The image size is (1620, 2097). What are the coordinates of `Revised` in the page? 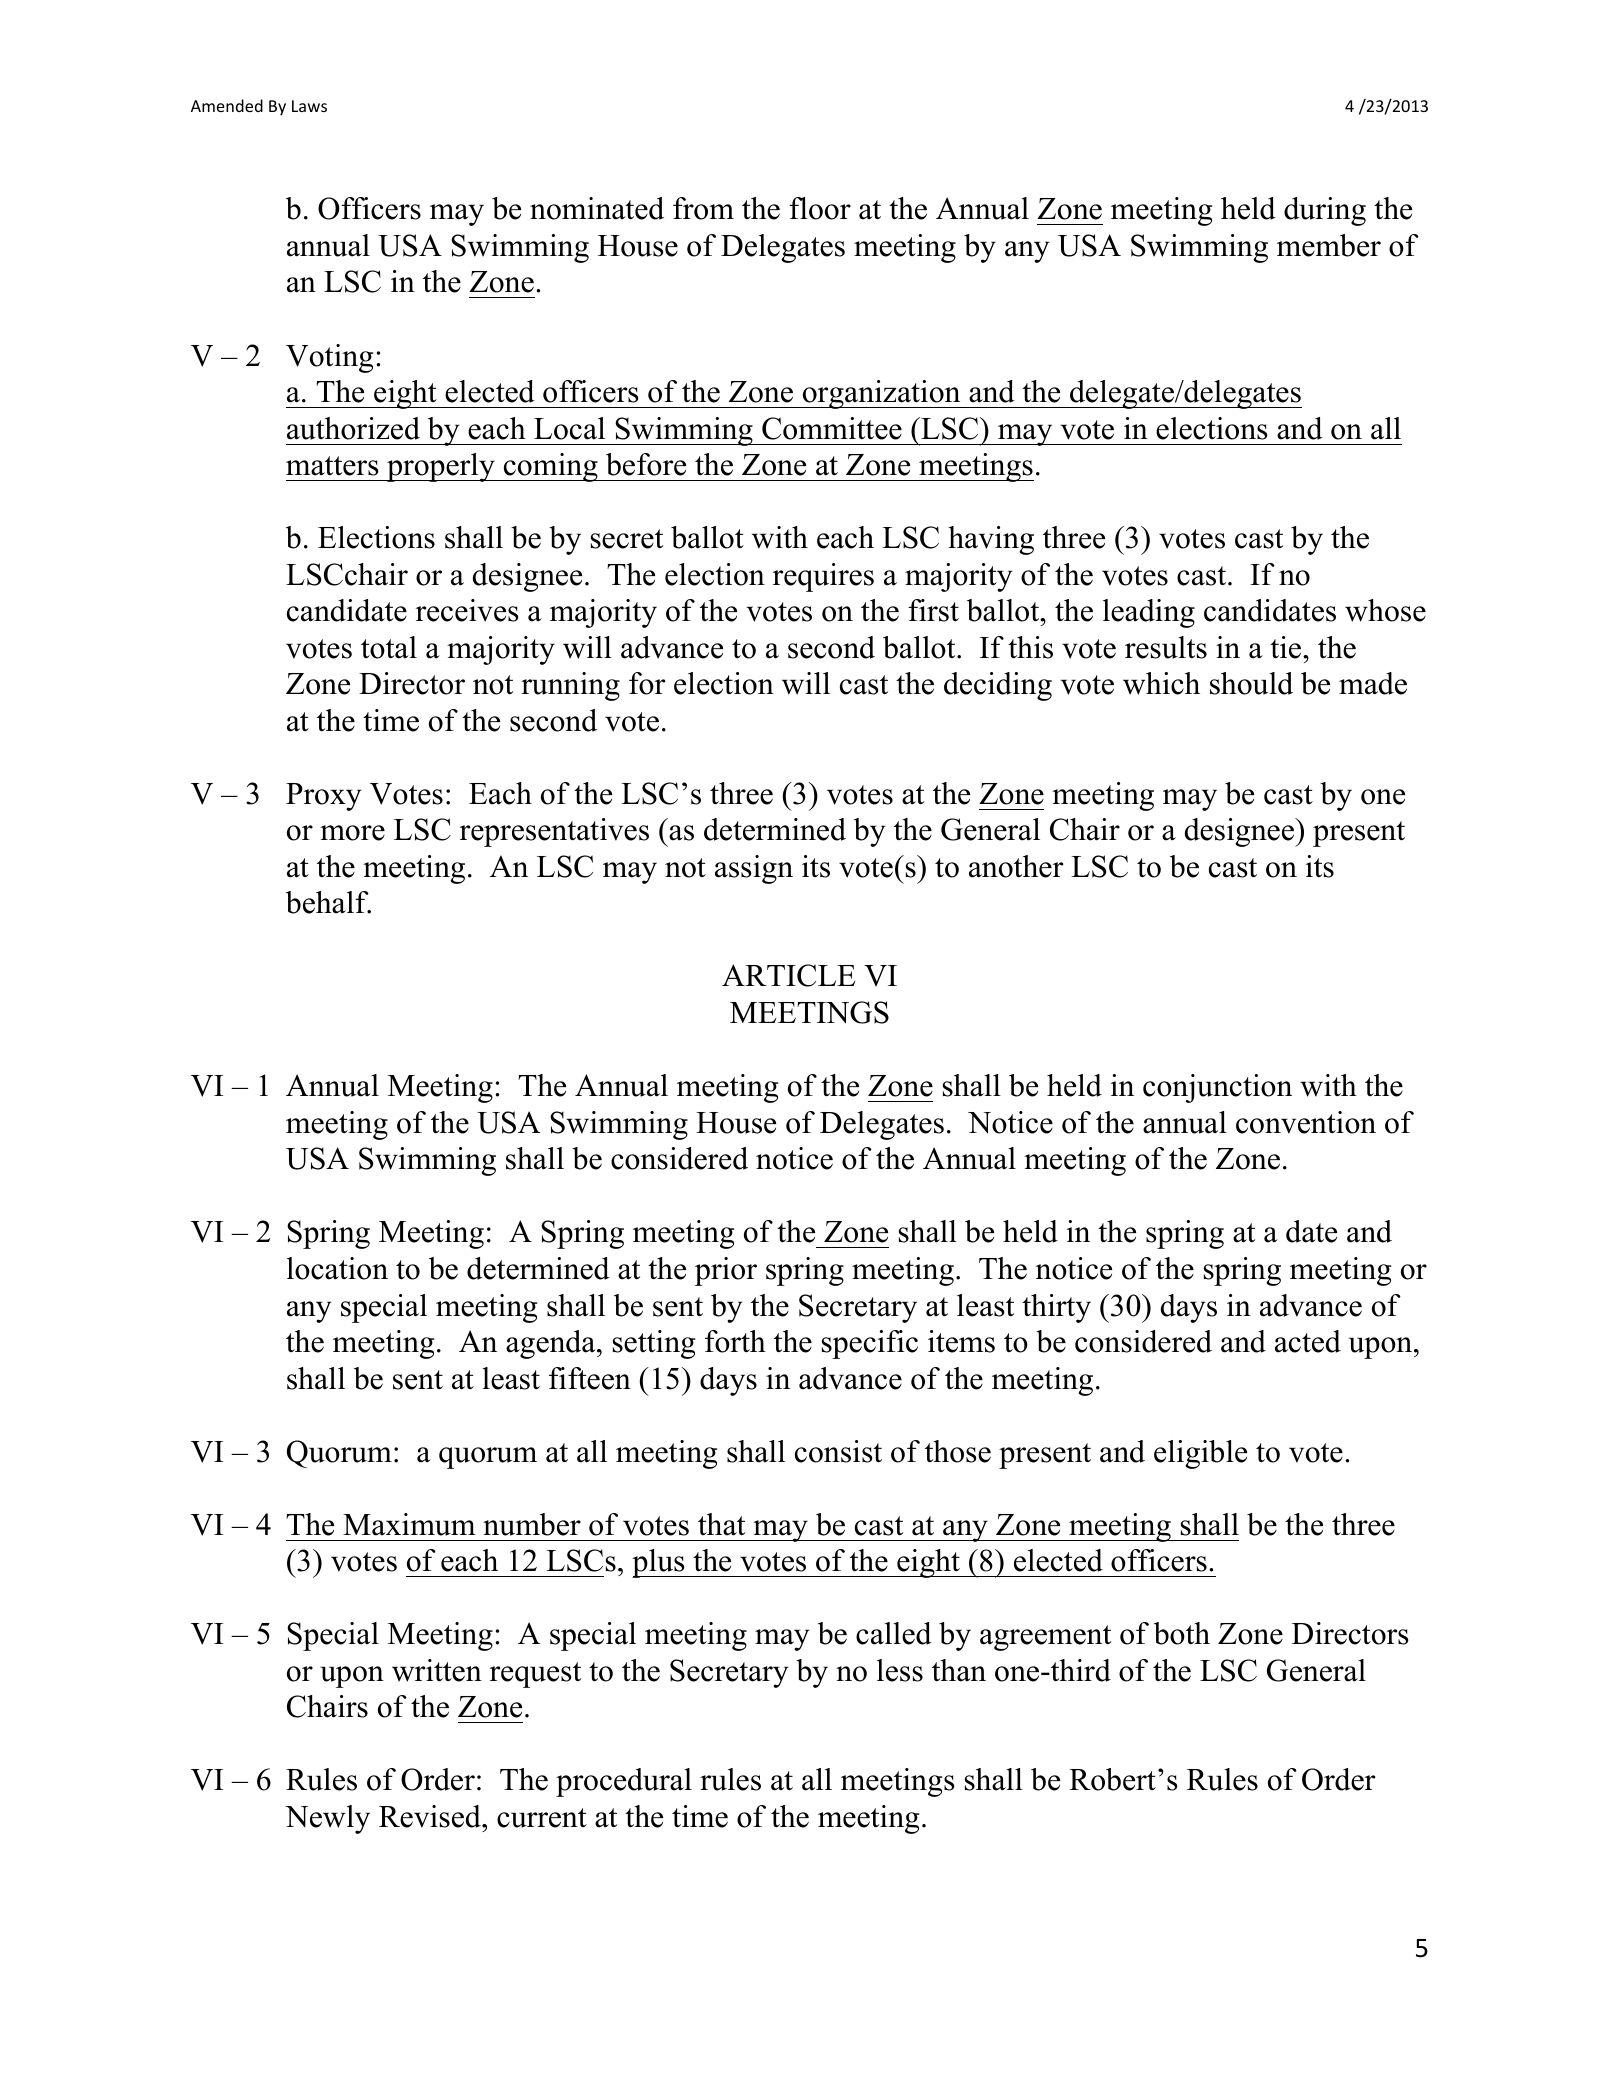 It's located at (431, 1816).
